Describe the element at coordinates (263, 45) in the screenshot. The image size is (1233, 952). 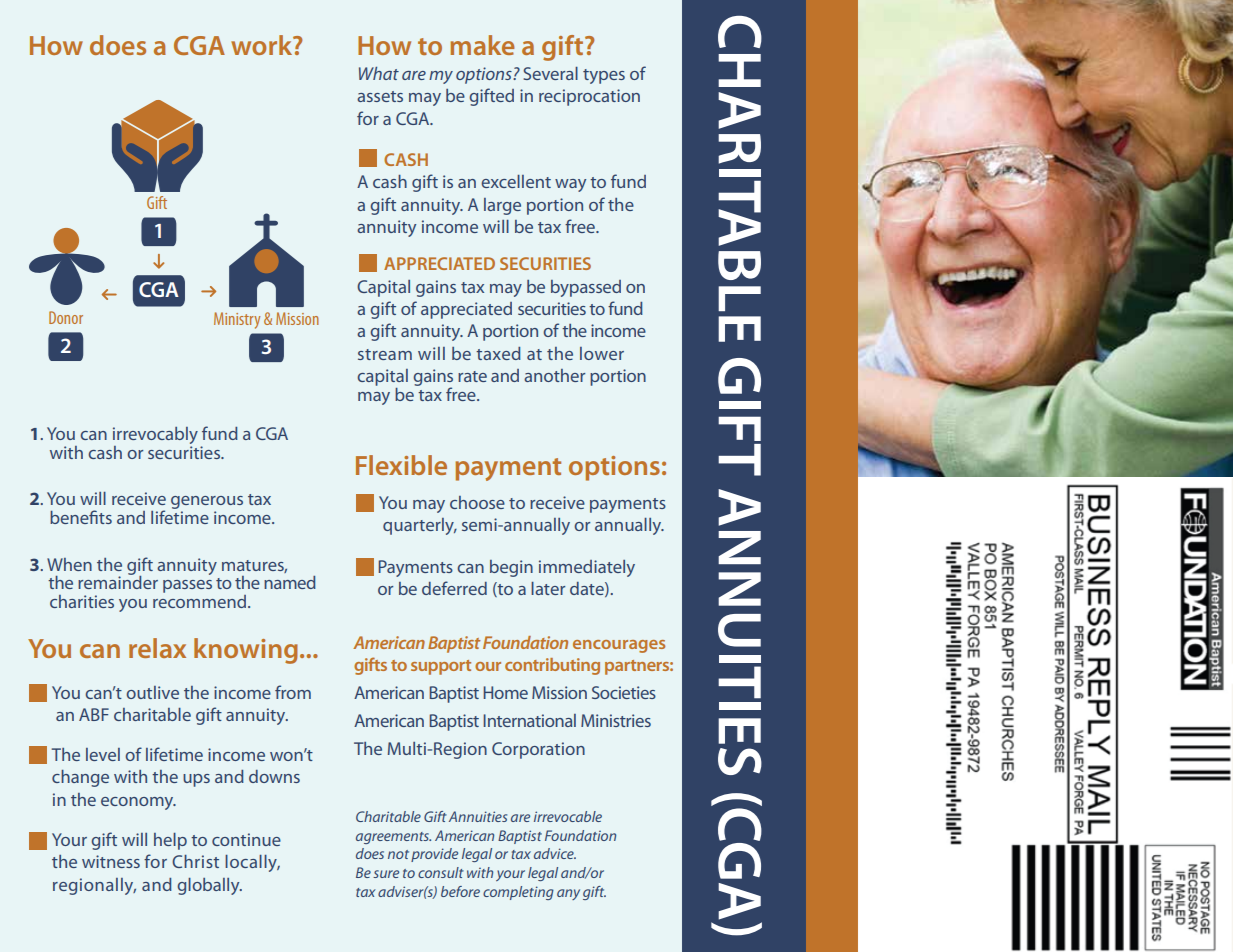
I see `work` at that location.
